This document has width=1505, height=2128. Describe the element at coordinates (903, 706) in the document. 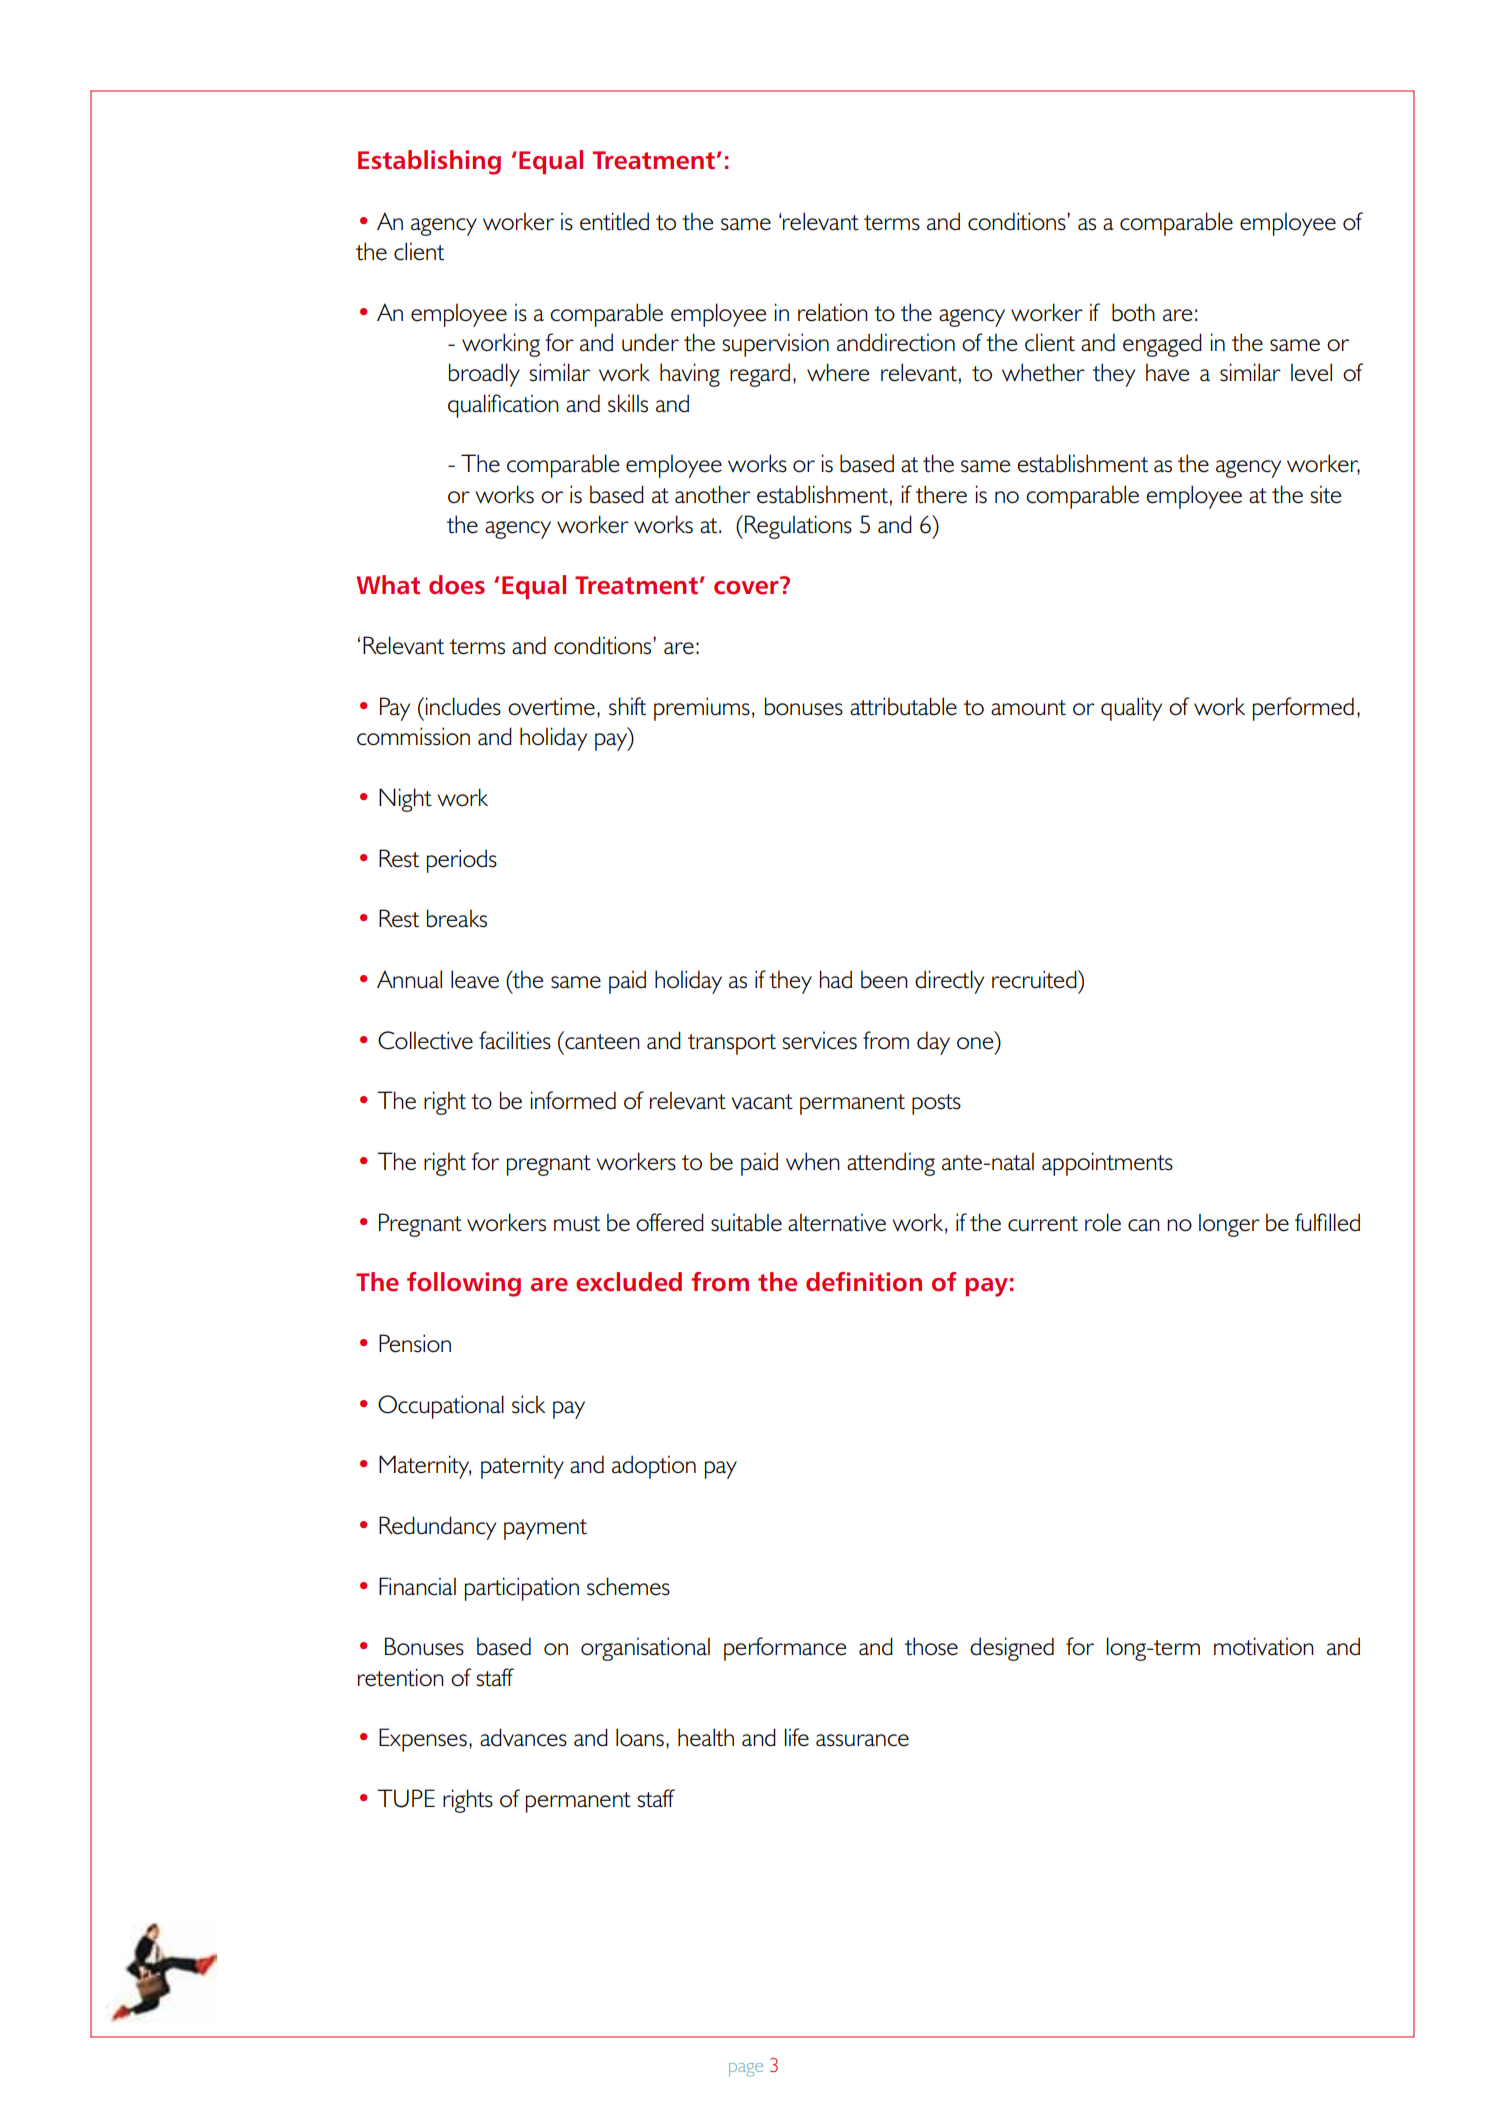

I see `attributable` at that location.
